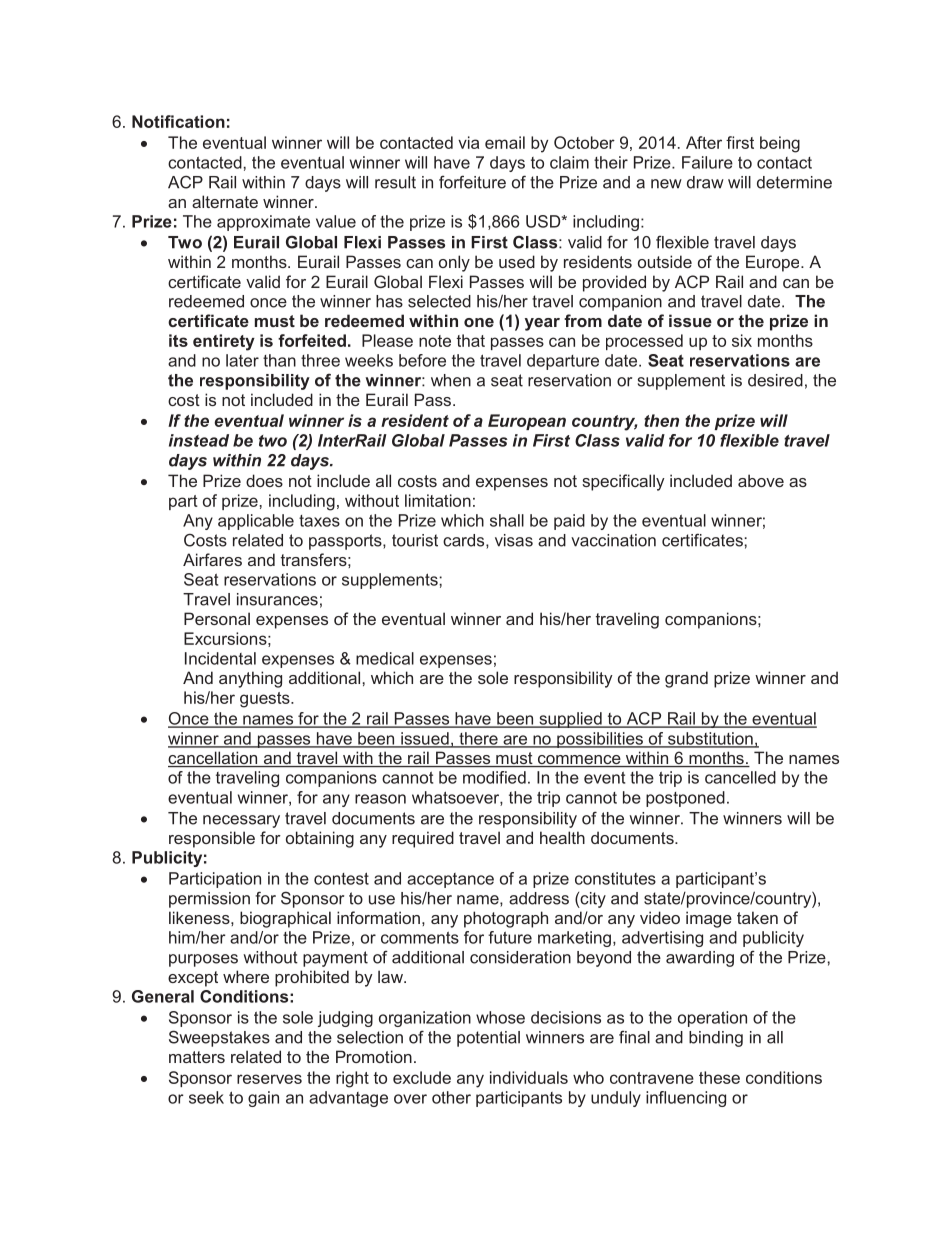 The height and width of the screenshot is (1233, 952). I want to click on necessary, so click(241, 821).
